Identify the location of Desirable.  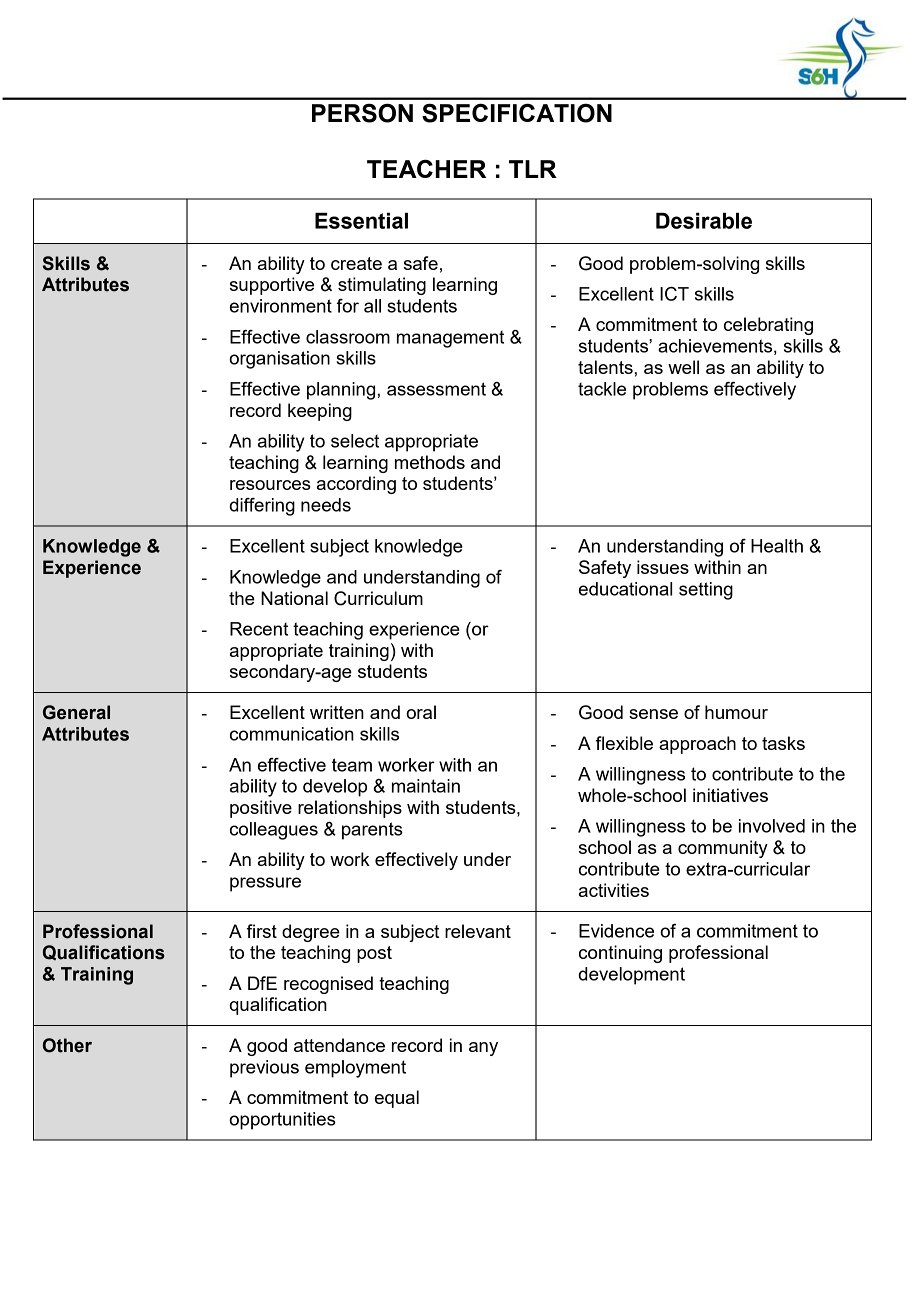
(704, 221).
